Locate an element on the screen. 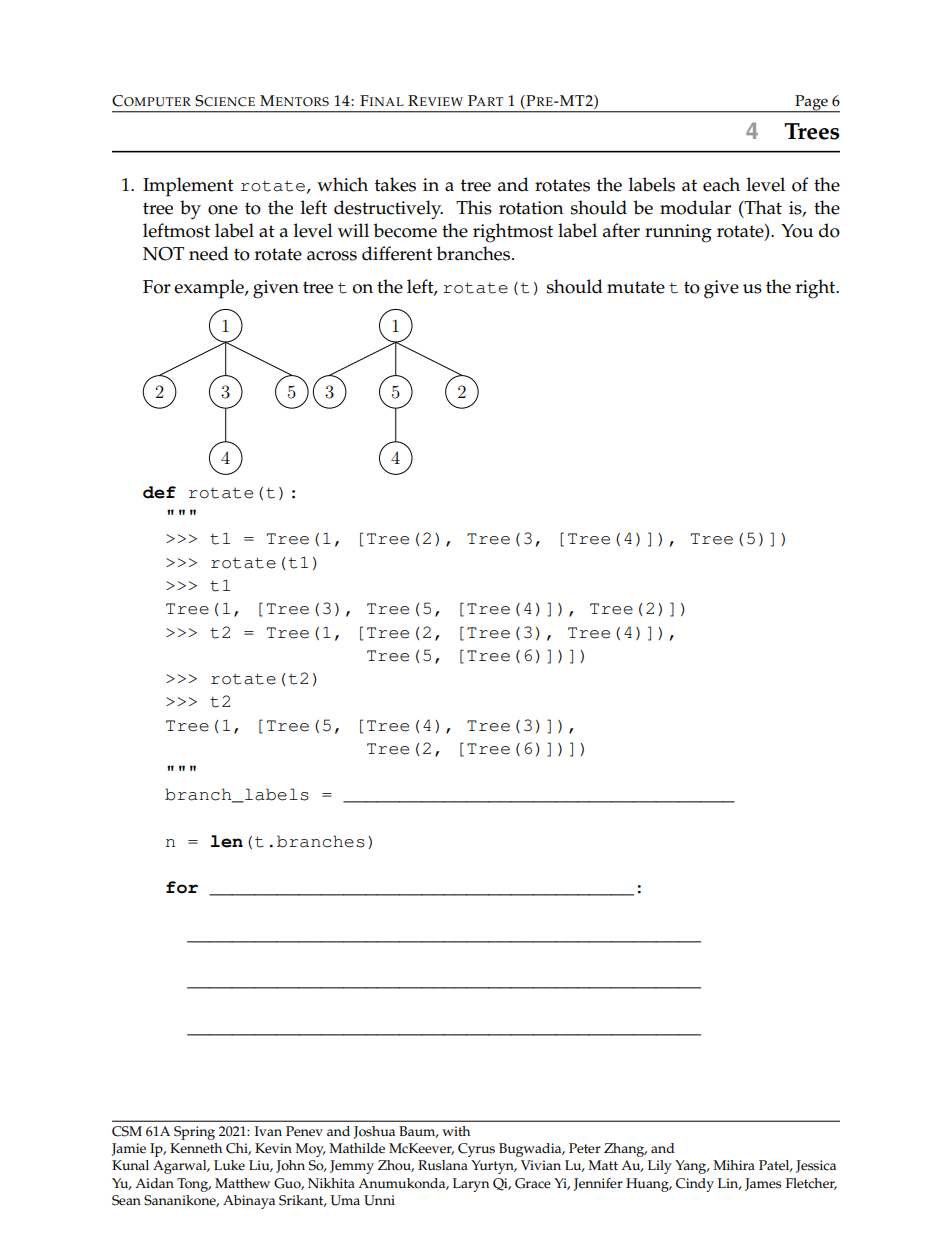 The height and width of the screenshot is (1233, 952). Cyrus is located at coordinates (476, 1150).
